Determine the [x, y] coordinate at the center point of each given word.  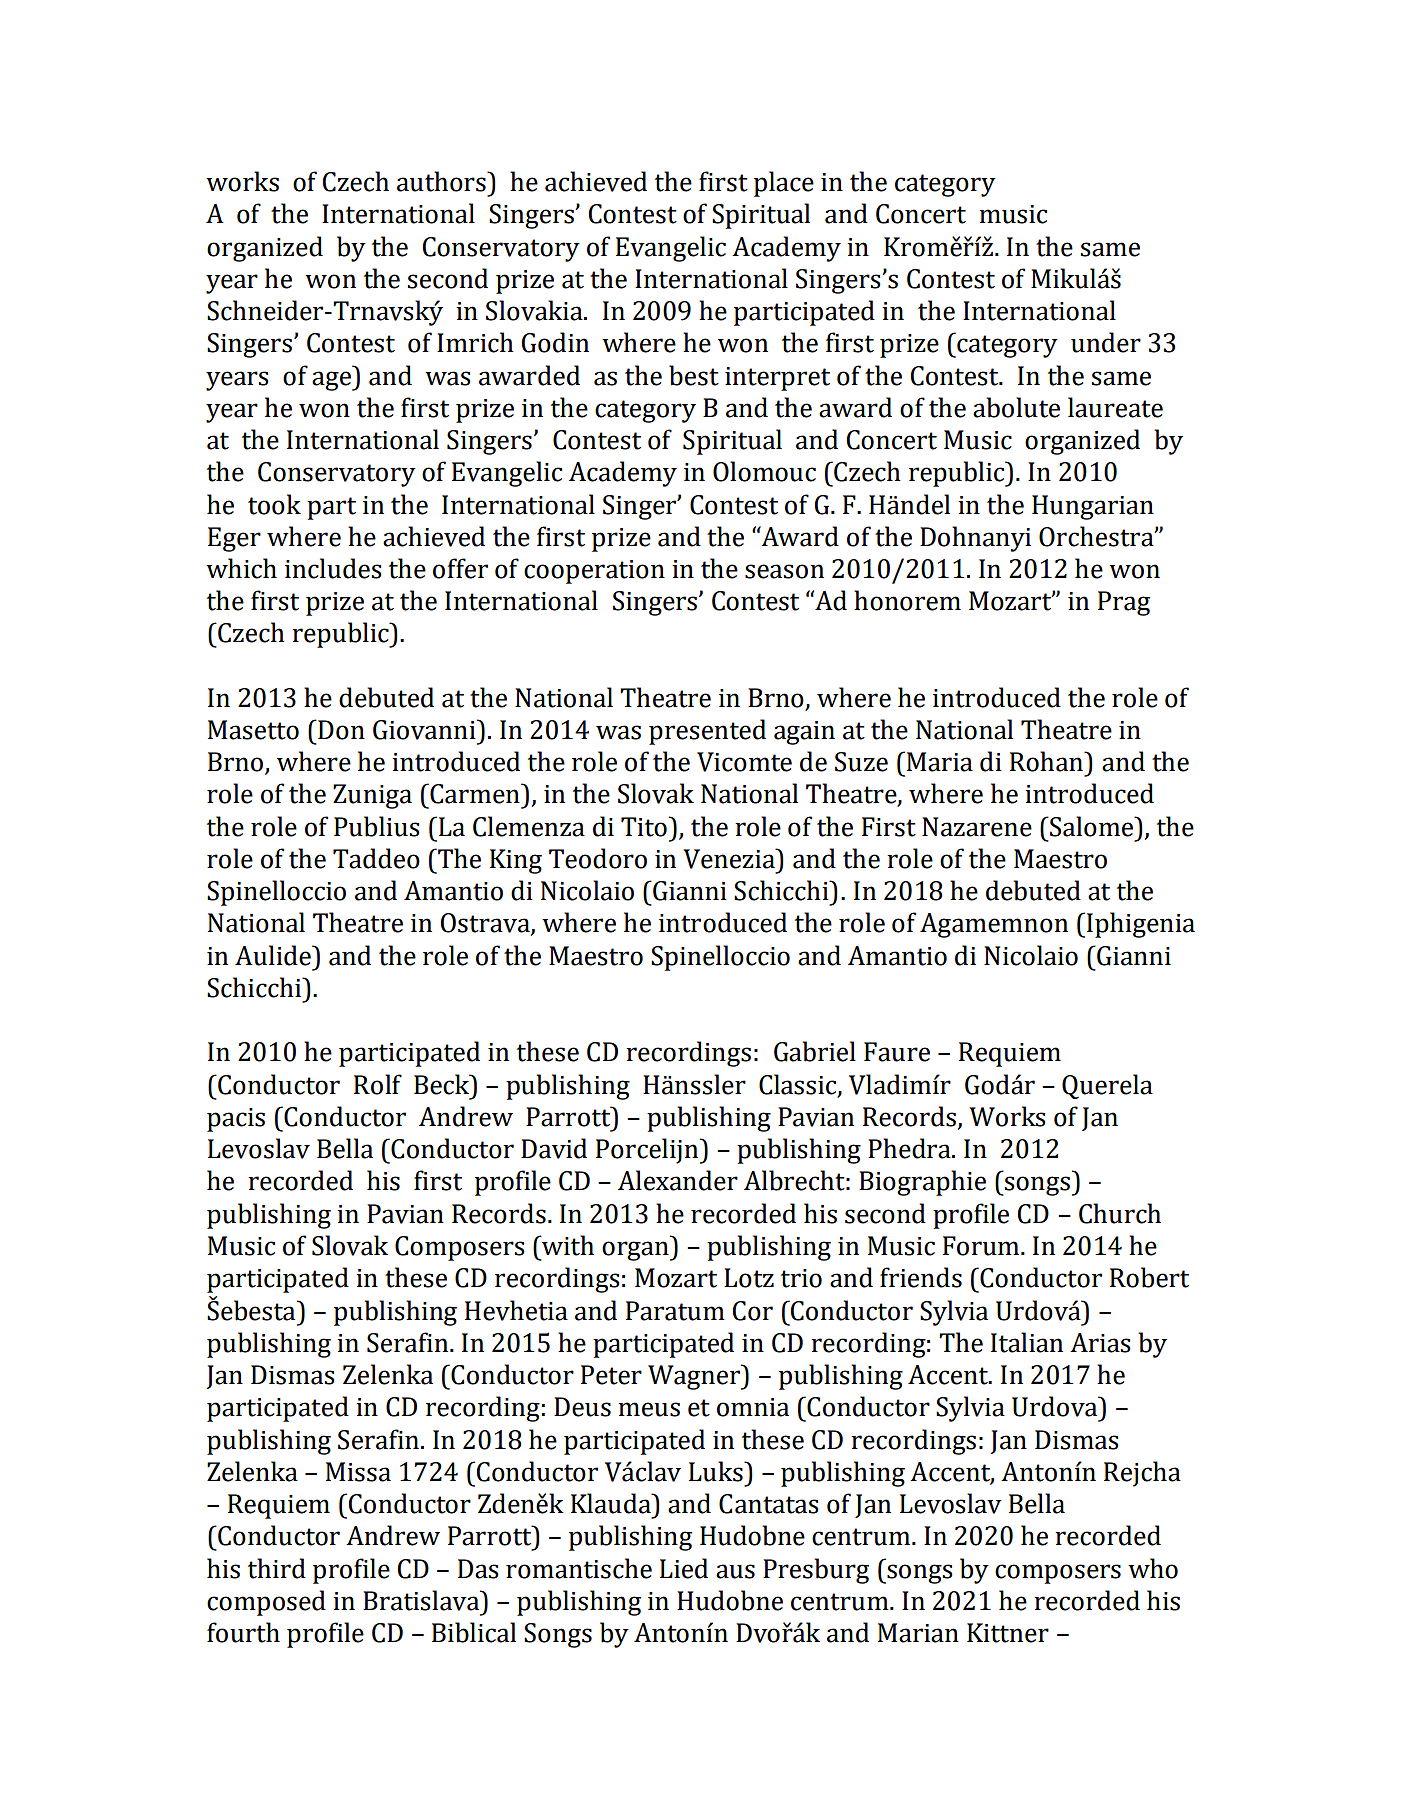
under [1106, 342]
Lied [684, 1568]
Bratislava [422, 1600]
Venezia [730, 858]
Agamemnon [994, 925]
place [784, 184]
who [1153, 1568]
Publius [377, 826]
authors [442, 181]
